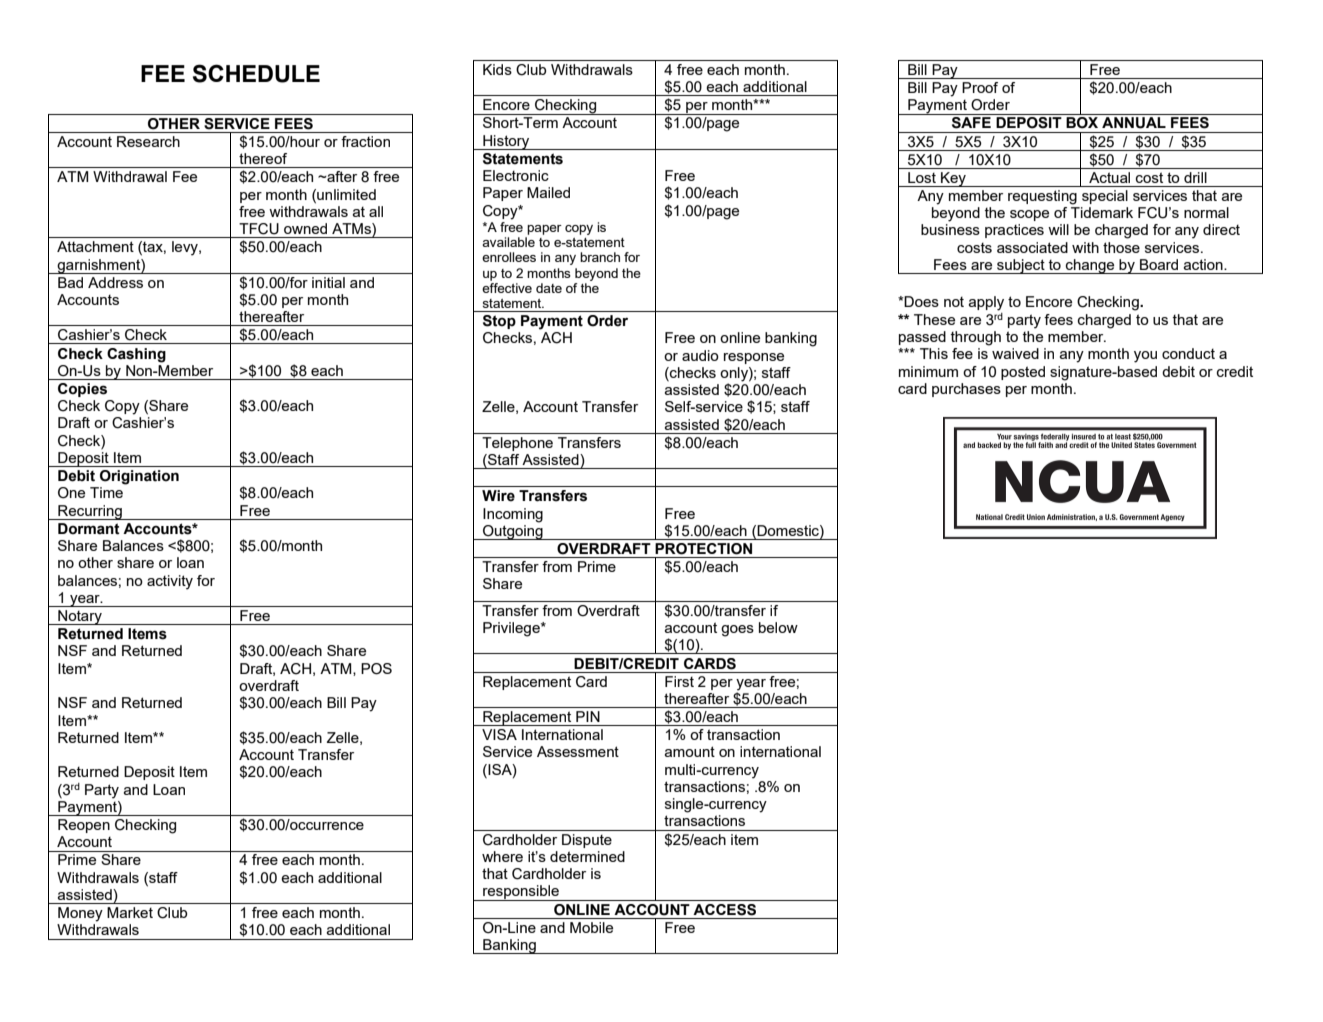  I want to click on Kids, so click(497, 69).
